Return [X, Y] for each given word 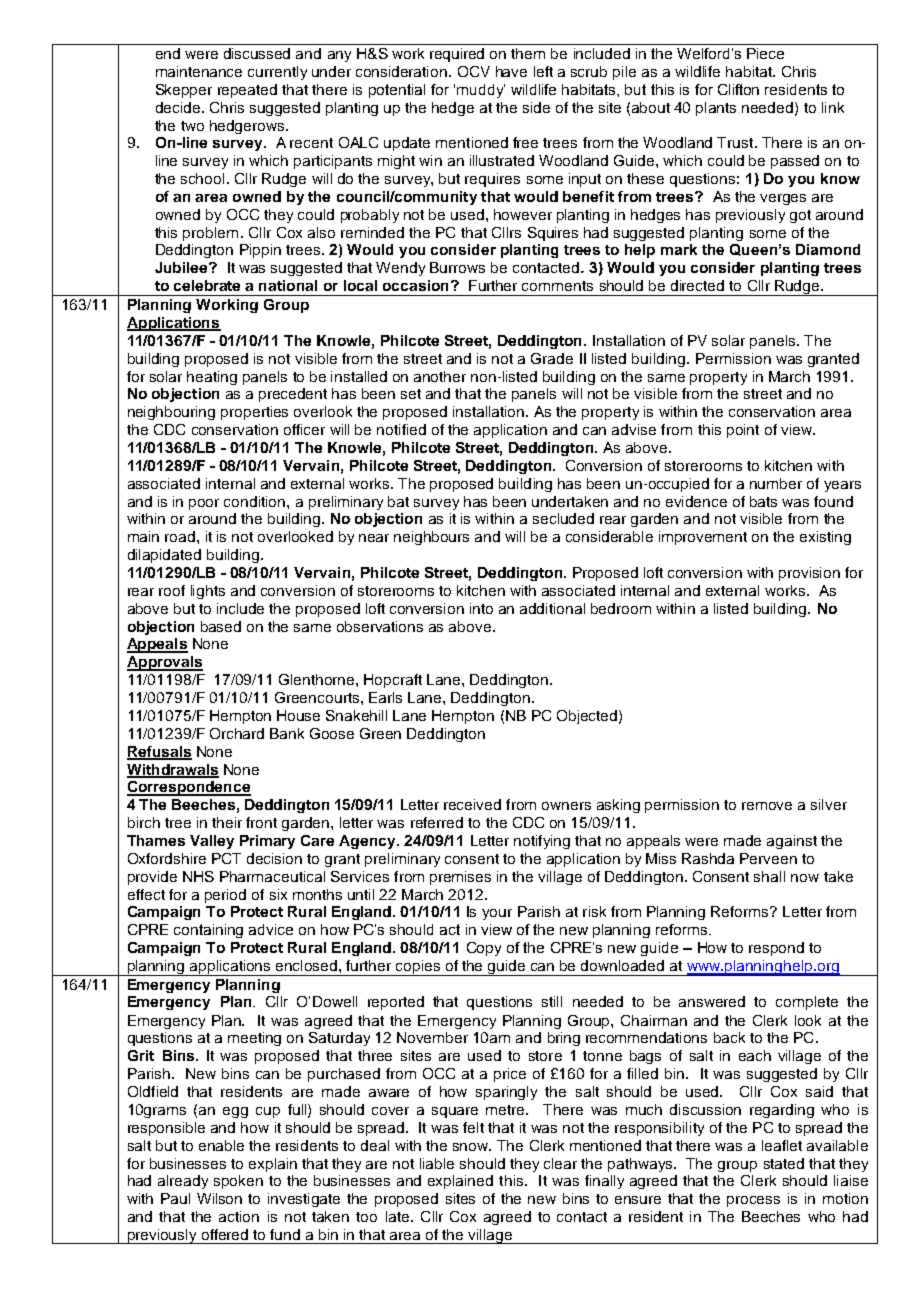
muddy [481, 91]
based [221, 626]
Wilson [219, 1198]
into [481, 608]
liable [437, 1163]
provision [809, 574]
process [753, 1201]
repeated [247, 91]
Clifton [738, 89]
